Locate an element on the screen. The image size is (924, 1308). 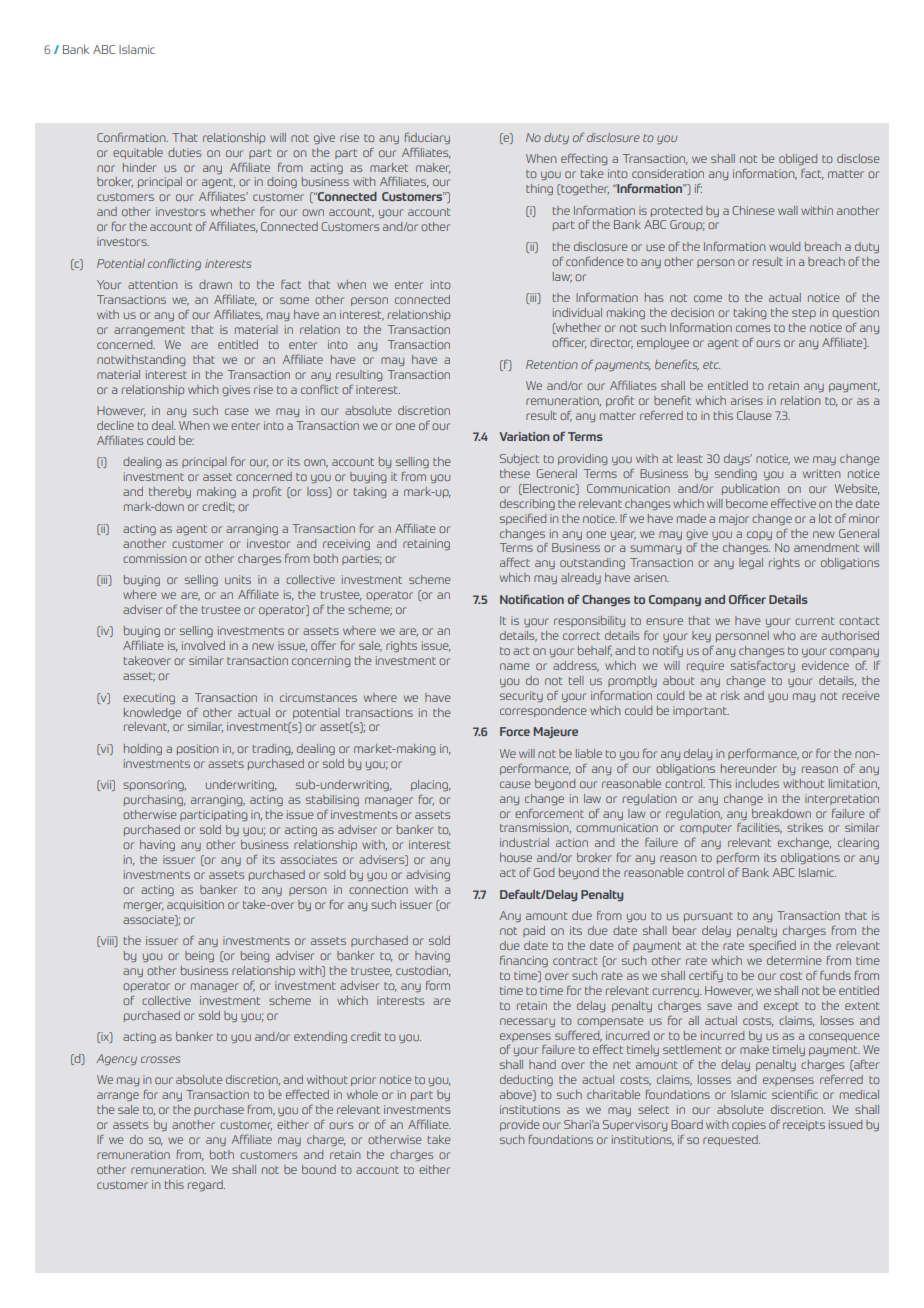
requested is located at coordinates (731, 1140).
